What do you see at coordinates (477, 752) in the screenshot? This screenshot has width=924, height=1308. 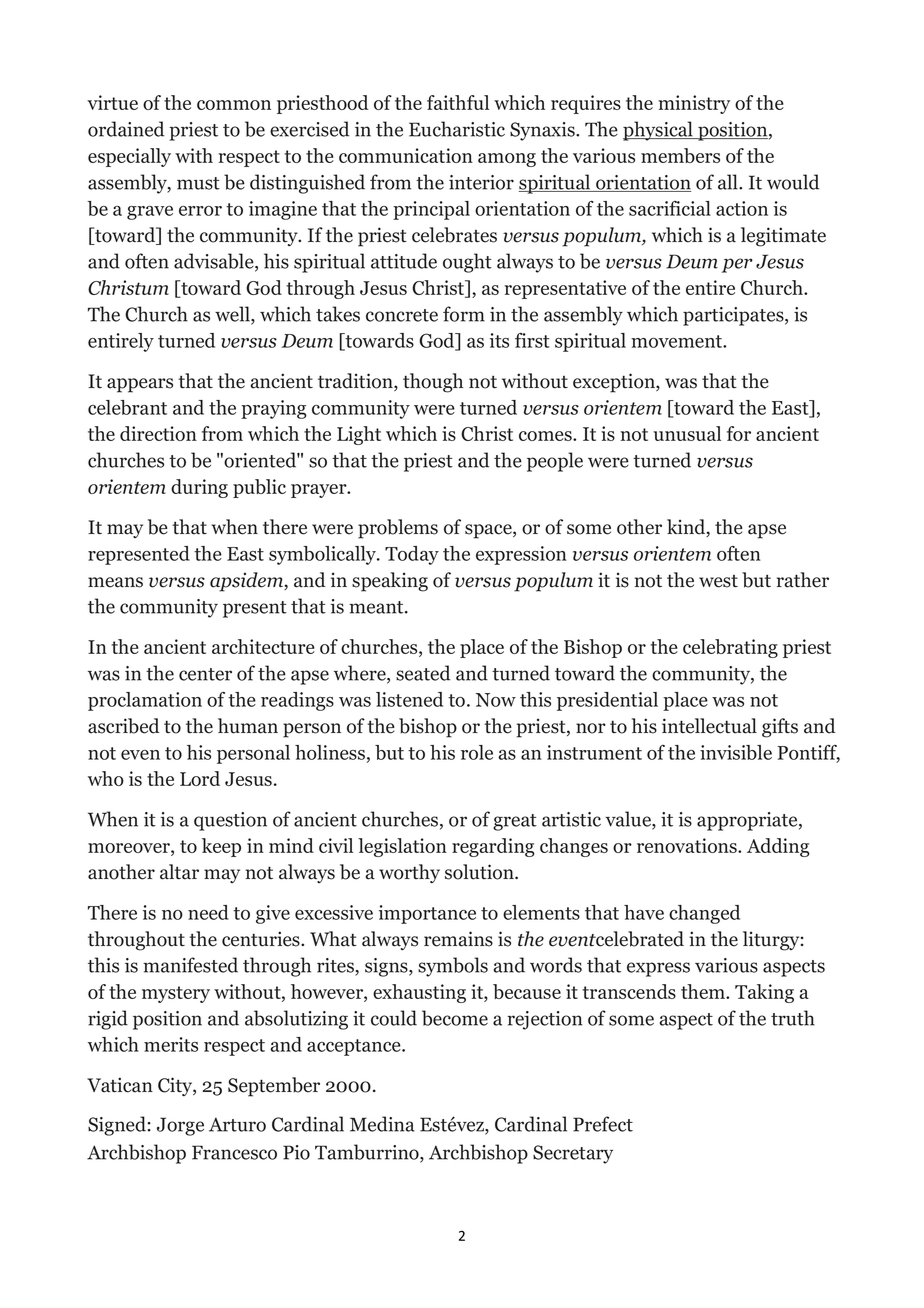 I see `role` at bounding box center [477, 752].
